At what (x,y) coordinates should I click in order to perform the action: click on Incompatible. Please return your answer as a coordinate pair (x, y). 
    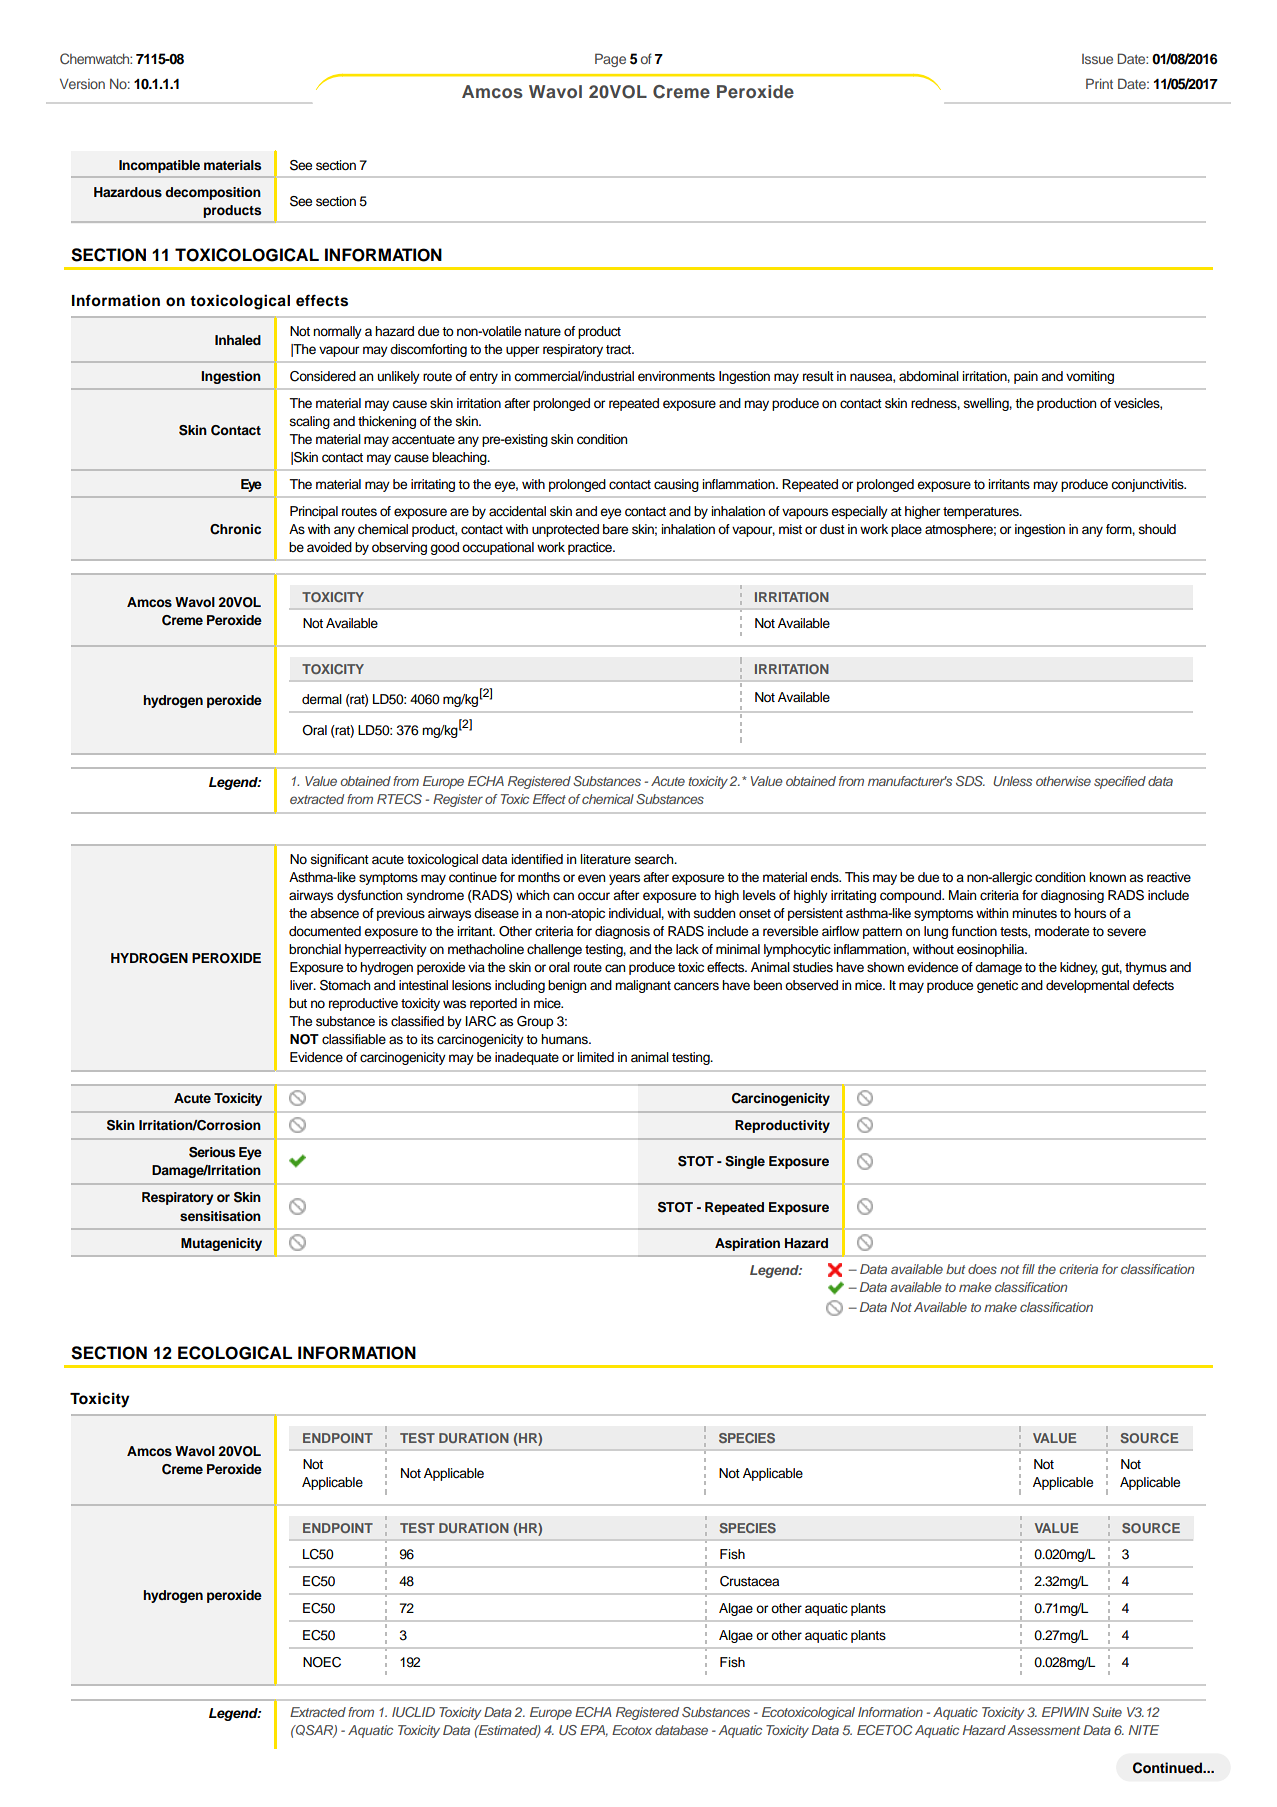
    Looking at the image, I should click on (159, 166).
